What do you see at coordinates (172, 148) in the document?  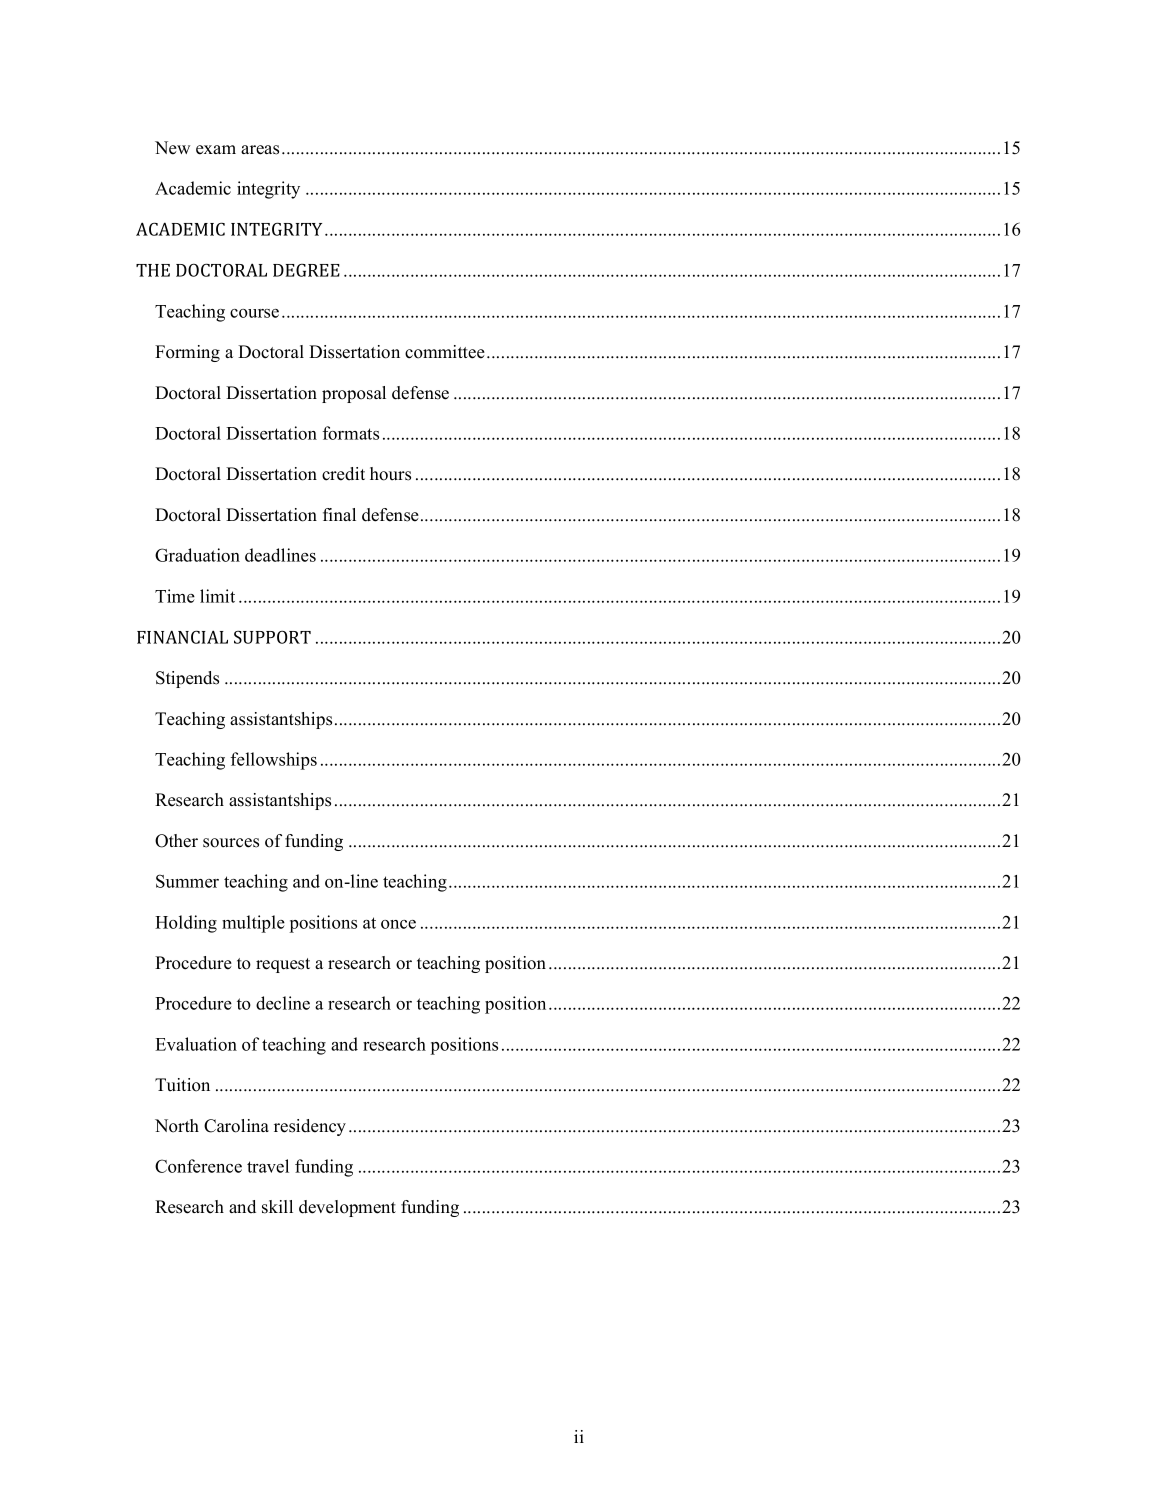 I see `New` at bounding box center [172, 148].
